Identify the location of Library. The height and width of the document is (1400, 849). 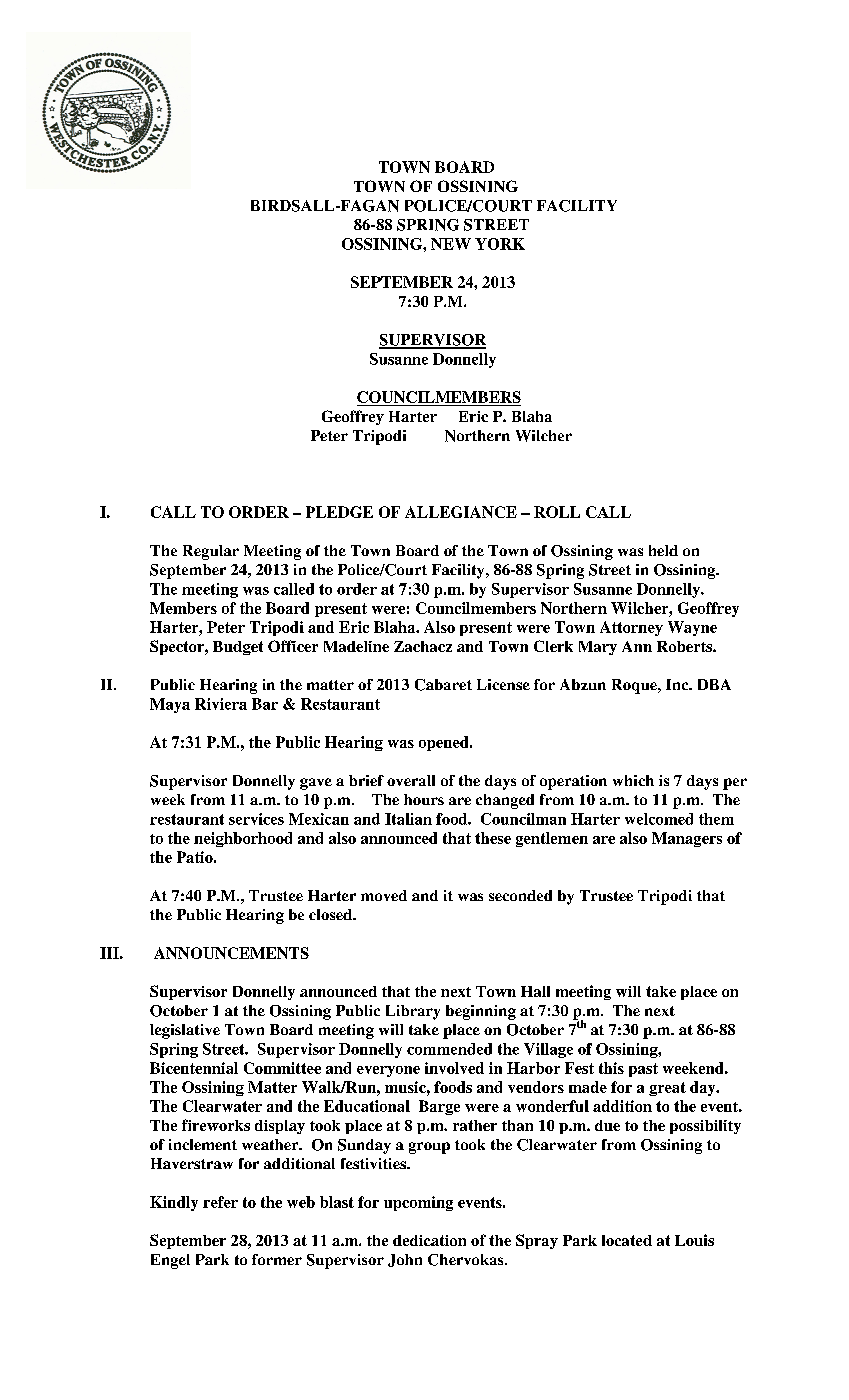
(413, 1012).
